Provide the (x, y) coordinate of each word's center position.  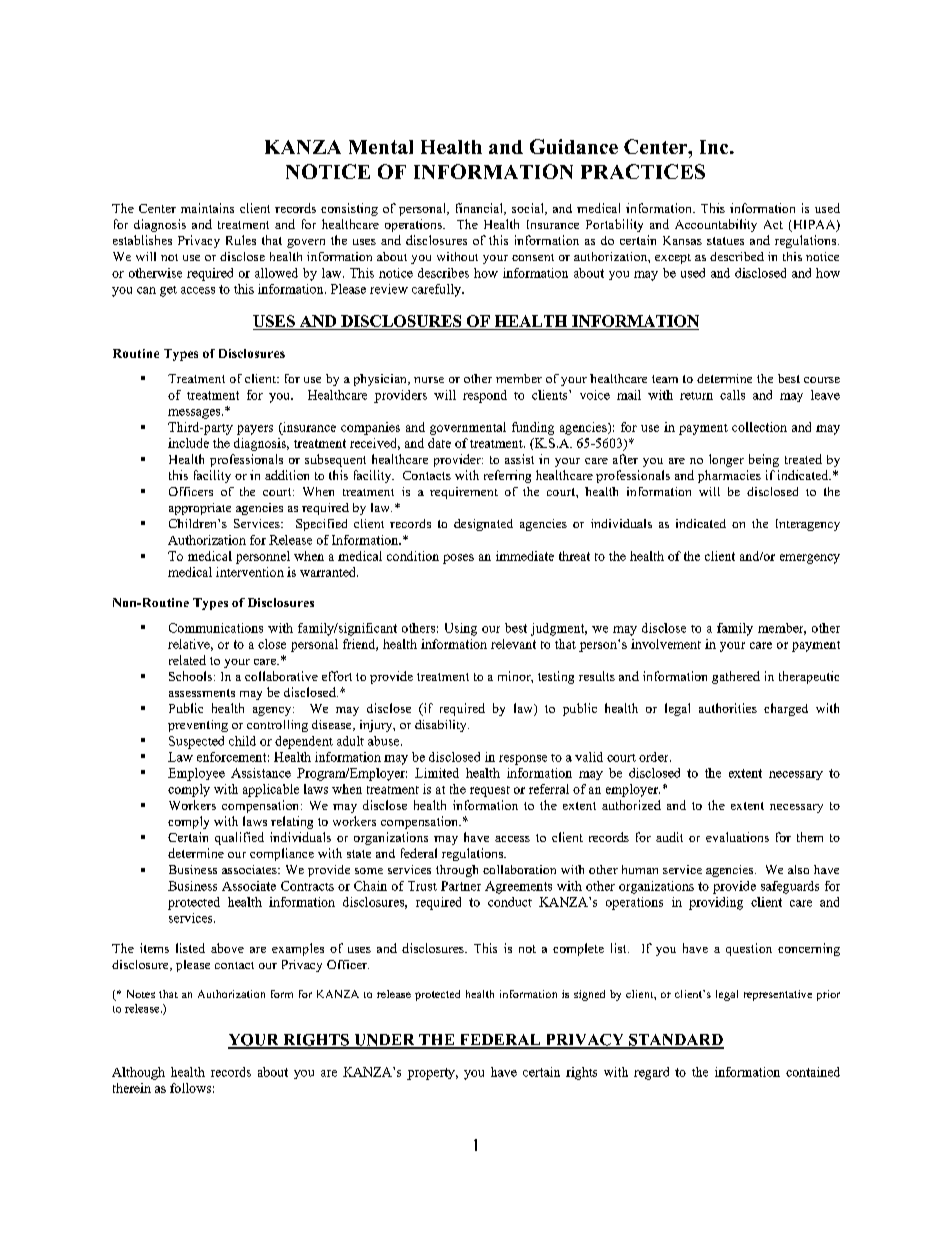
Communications (216, 628)
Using (461, 629)
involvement (666, 644)
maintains (207, 208)
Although (138, 1073)
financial (480, 209)
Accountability (716, 225)
